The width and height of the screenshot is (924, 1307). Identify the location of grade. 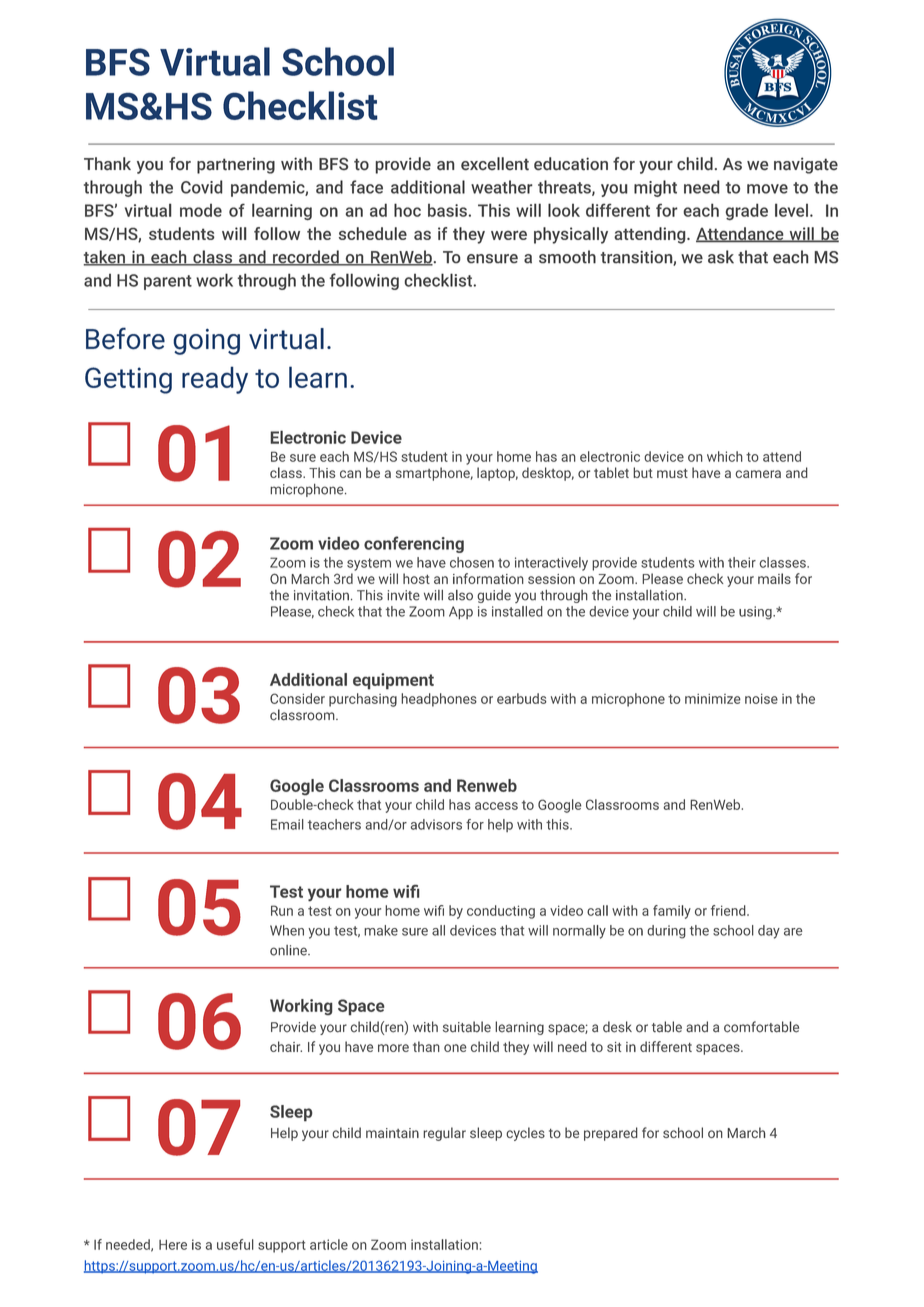
(747, 211).
